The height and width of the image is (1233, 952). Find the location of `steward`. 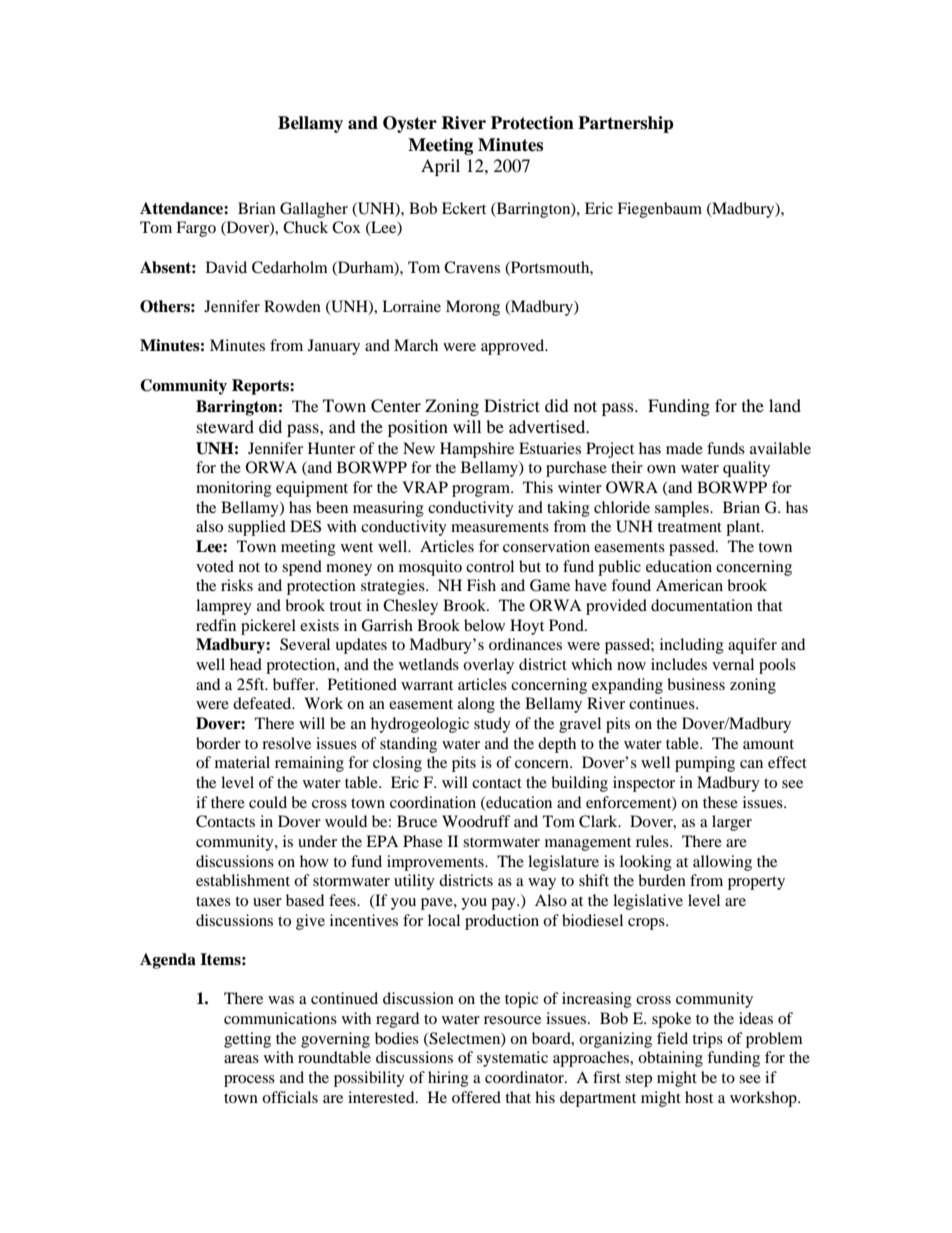

steward is located at coordinates (225, 426).
